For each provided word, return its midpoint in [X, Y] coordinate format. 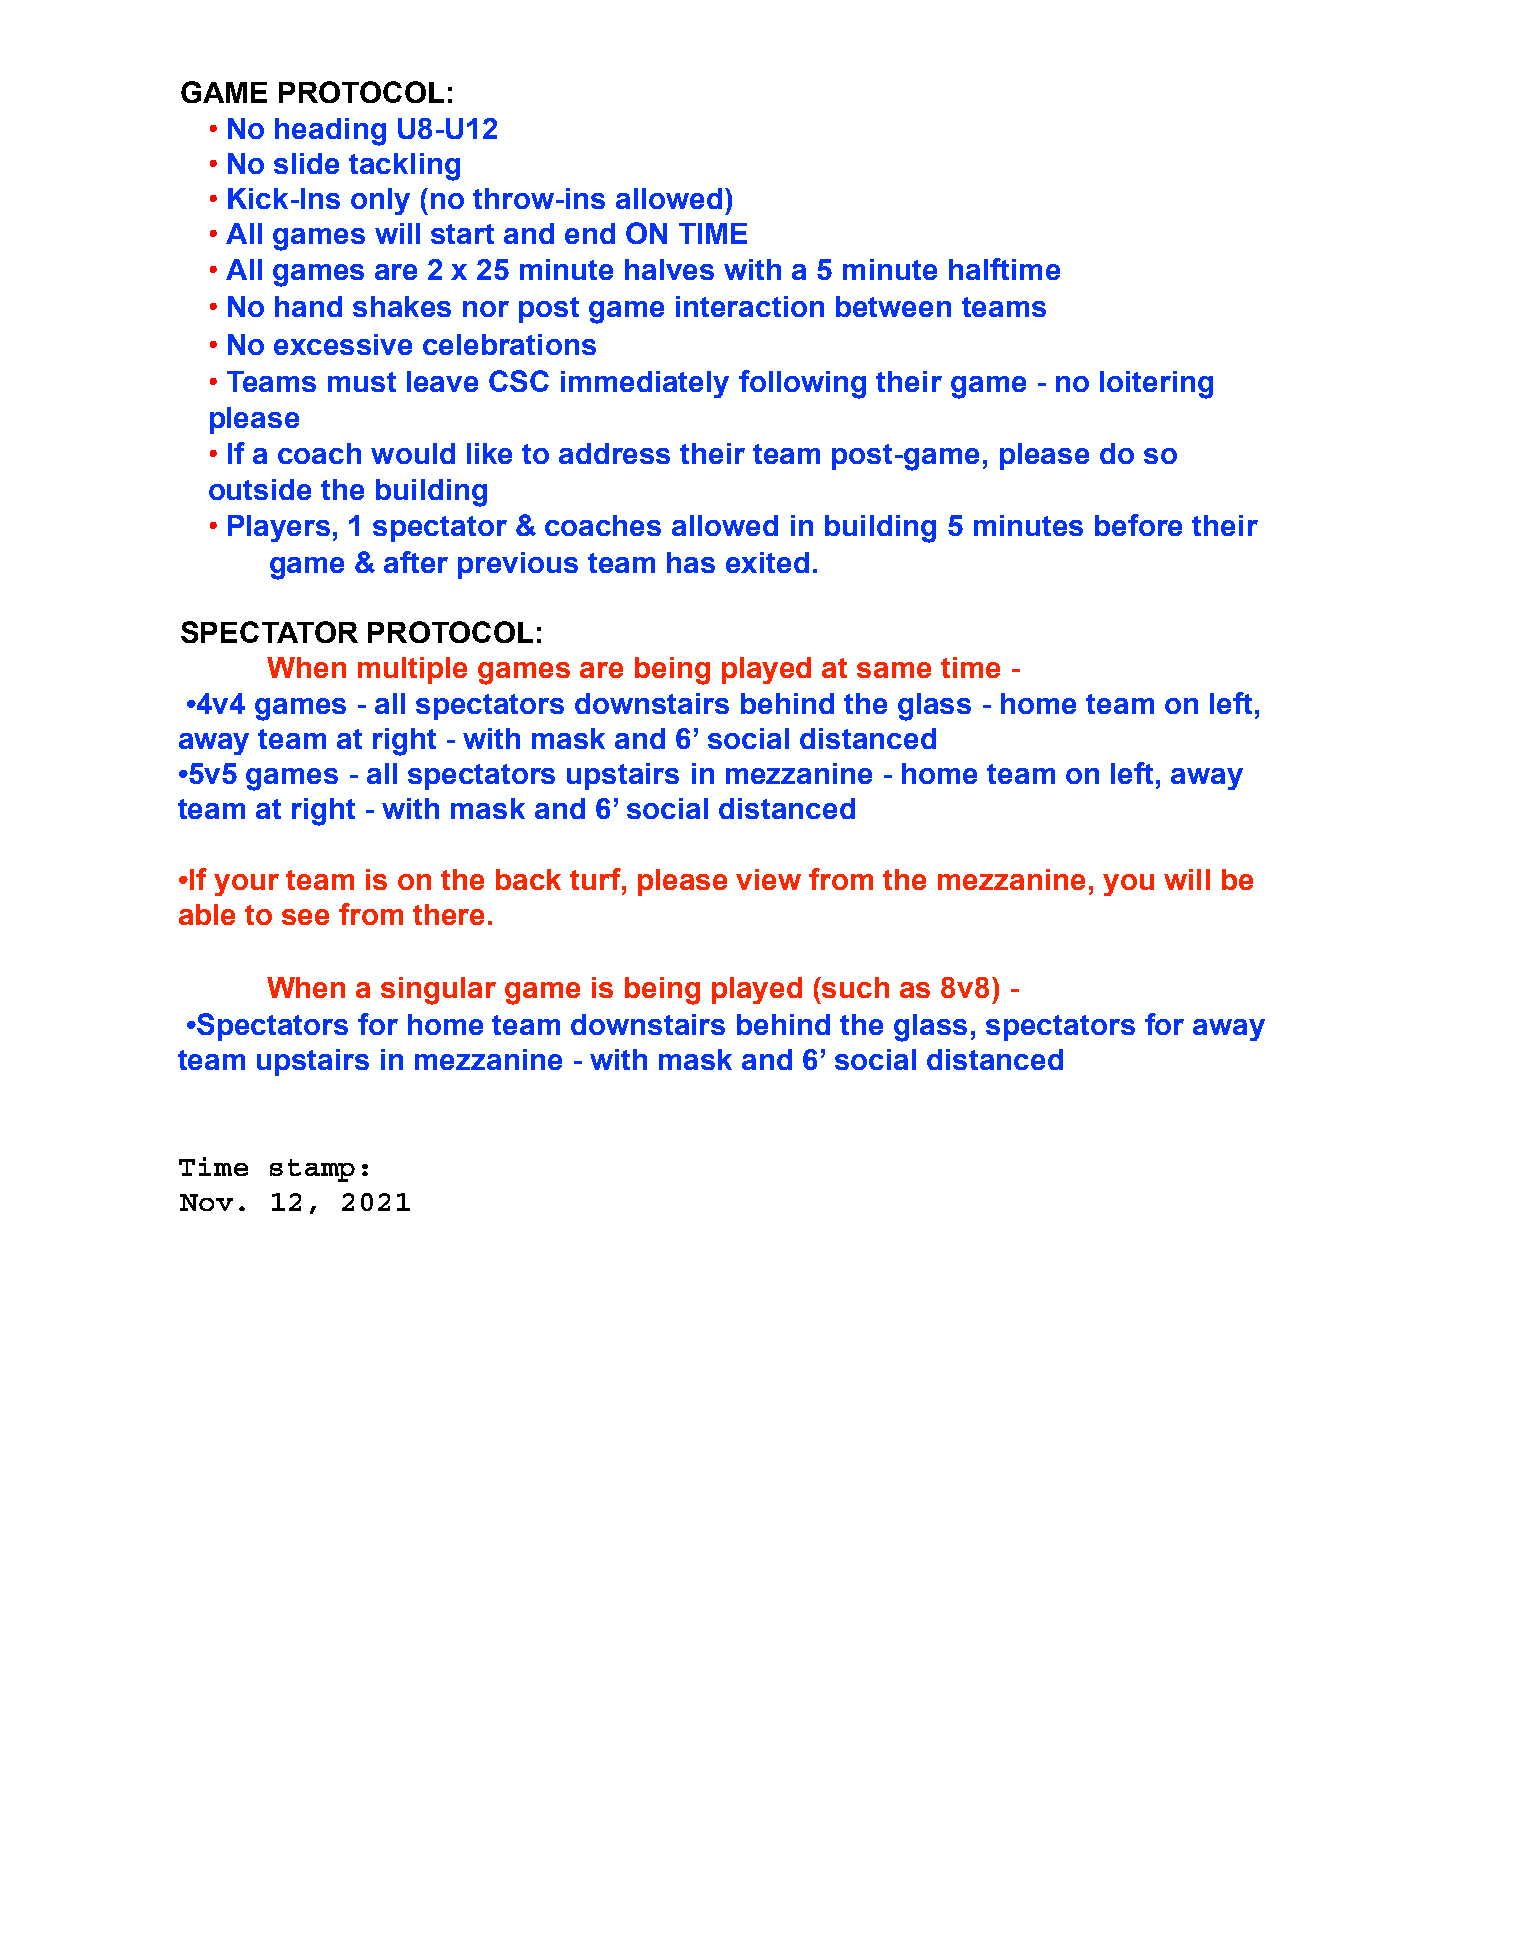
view [768, 879]
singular [438, 991]
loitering [1156, 385]
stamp [312, 1170]
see [305, 917]
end [590, 233]
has [691, 562]
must [362, 382]
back [528, 879]
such [855, 987]
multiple [412, 670]
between [893, 306]
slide [306, 163]
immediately [645, 384]
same [894, 670]
